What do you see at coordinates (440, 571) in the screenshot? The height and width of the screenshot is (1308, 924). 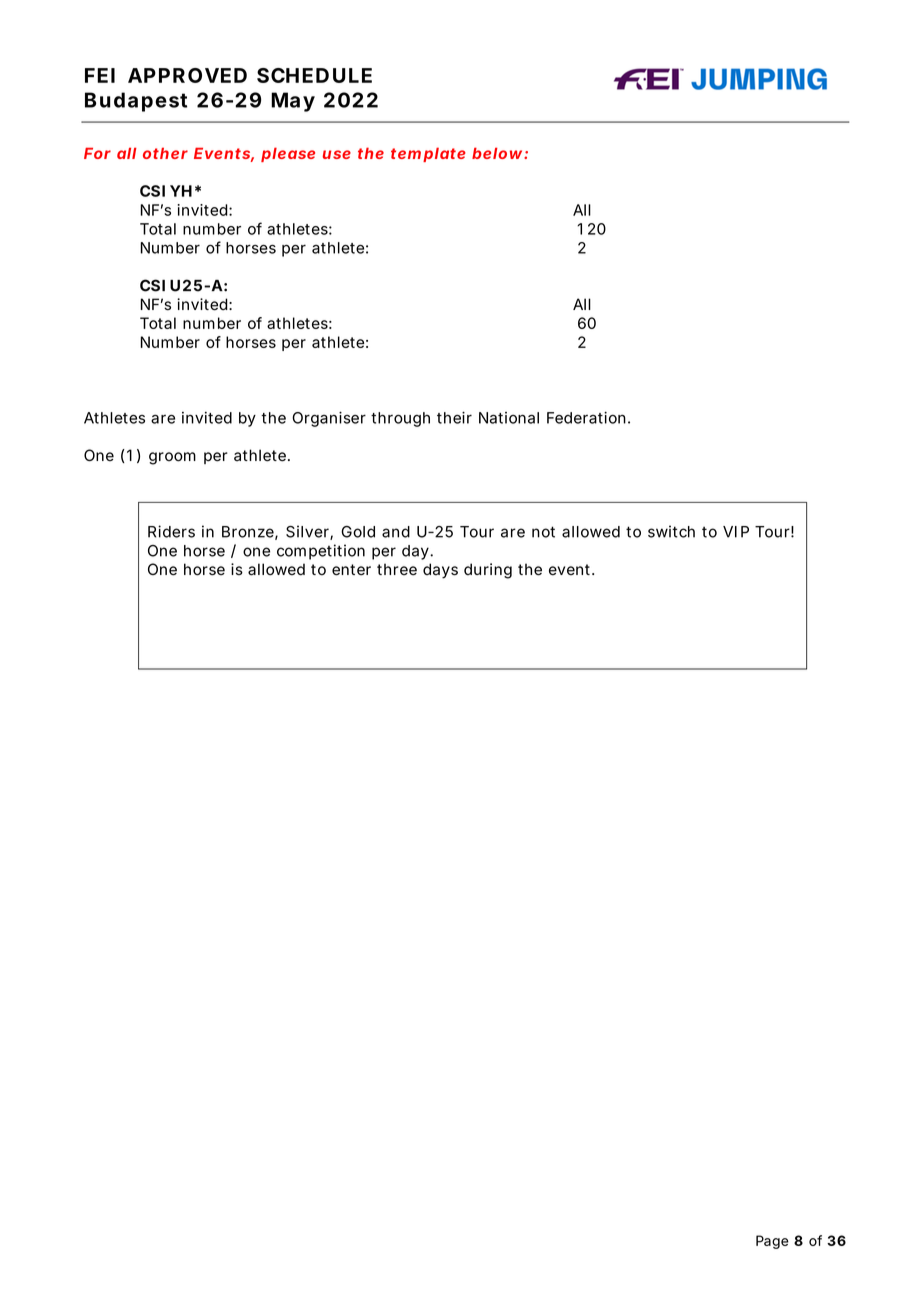 I see `days` at bounding box center [440, 571].
